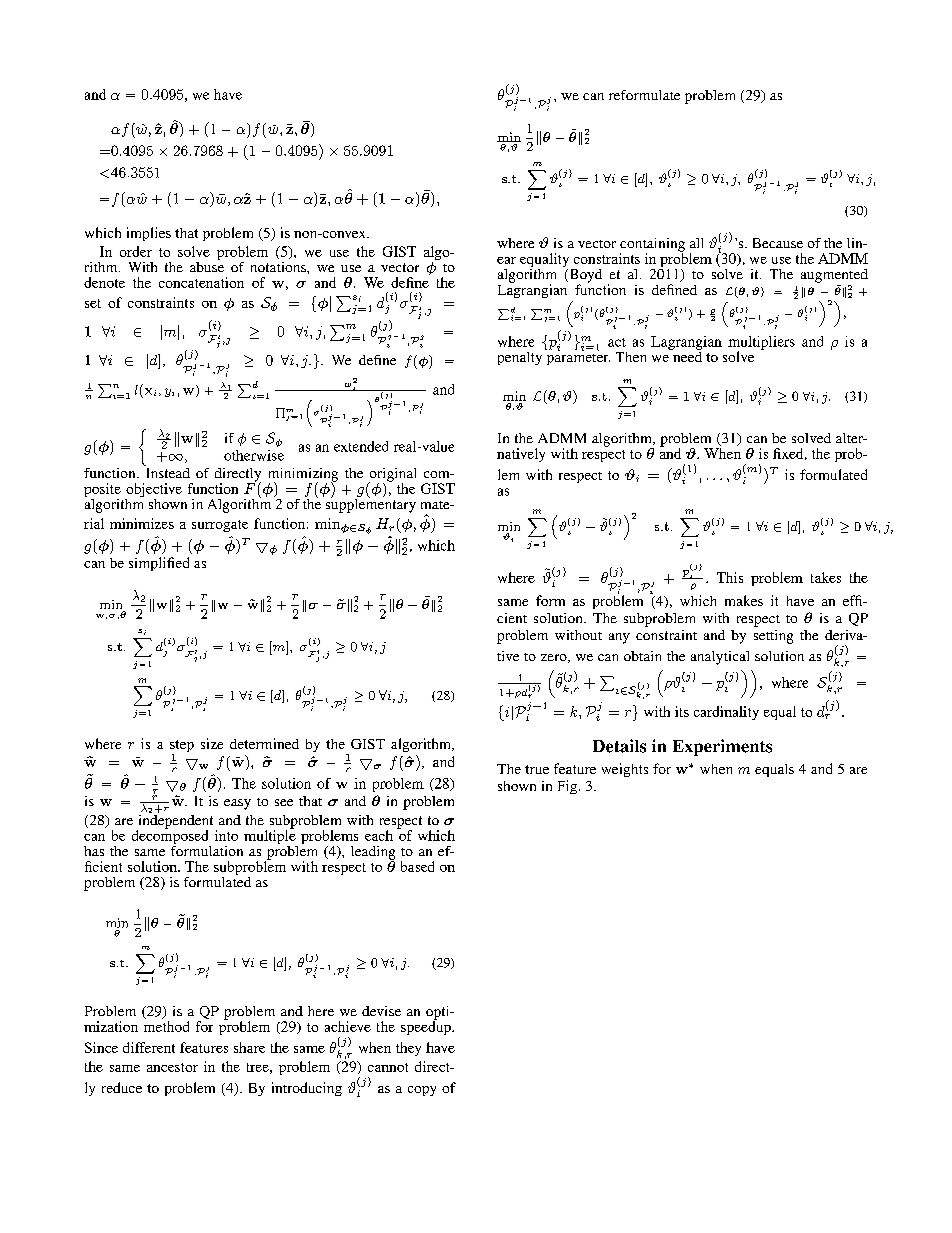 This page has width=952, height=1233. I want to click on extended, so click(361, 446).
